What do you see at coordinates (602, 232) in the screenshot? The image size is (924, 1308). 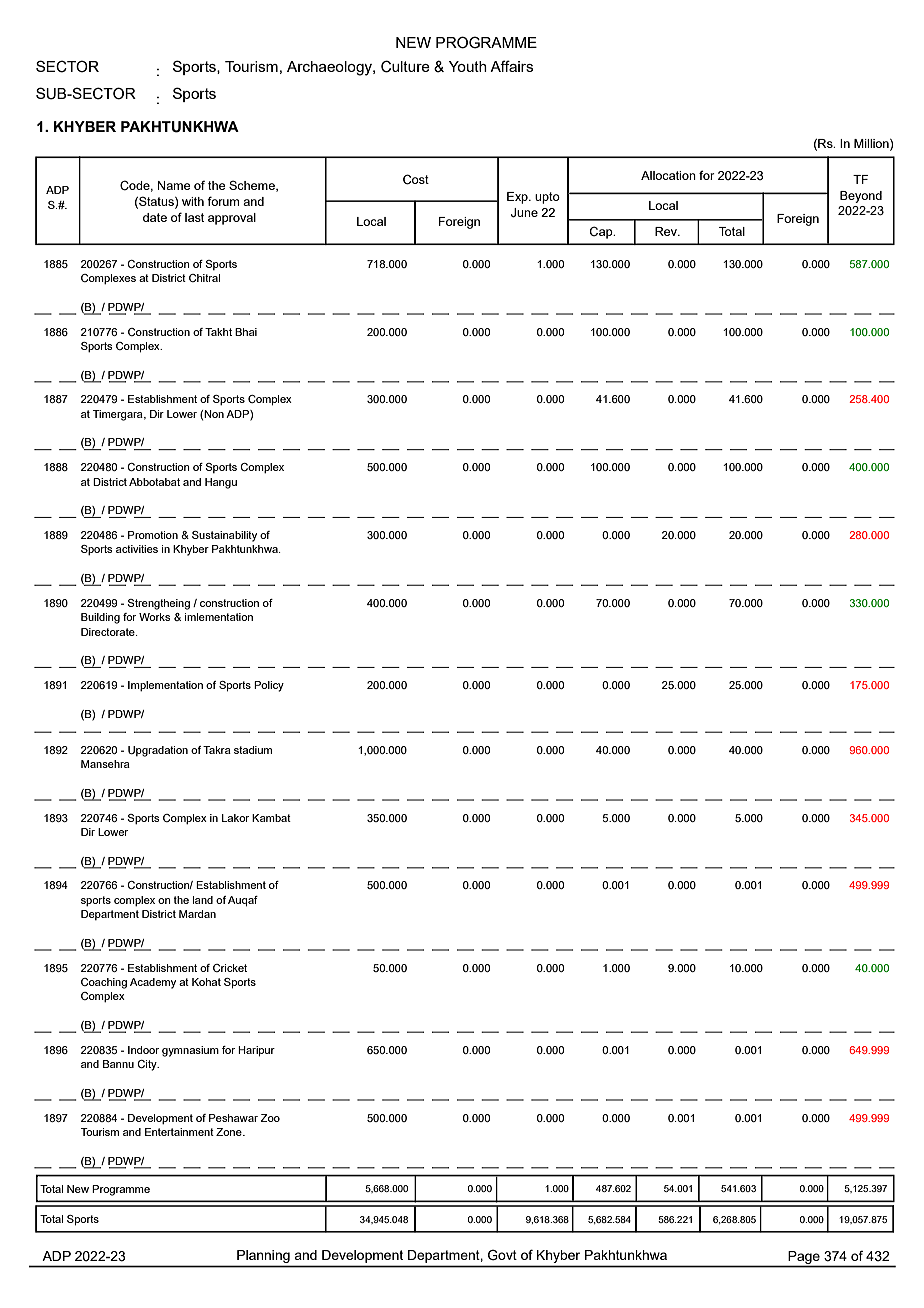 I see `Cap` at bounding box center [602, 232].
